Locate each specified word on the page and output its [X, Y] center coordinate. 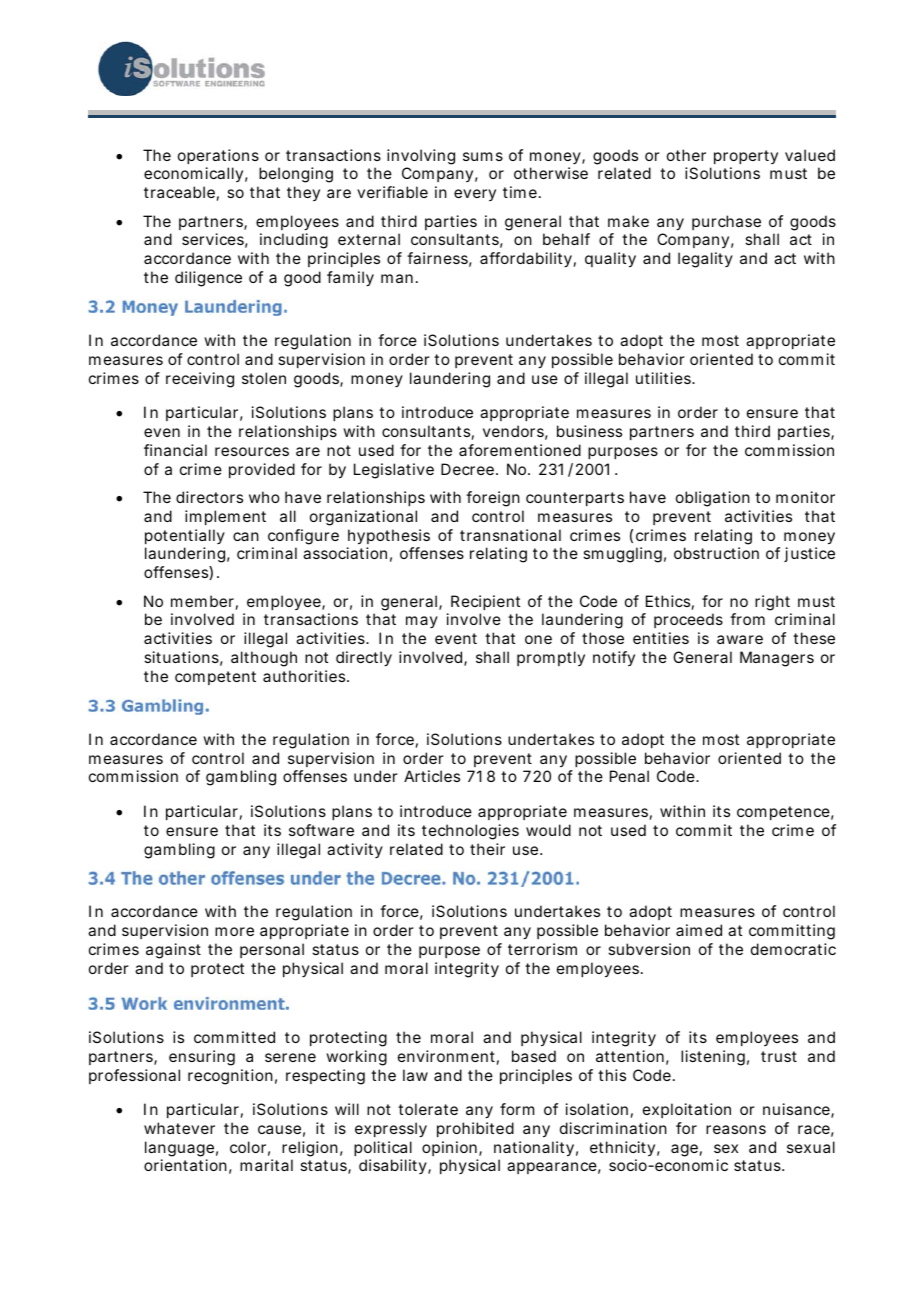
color [250, 1148]
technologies [470, 832]
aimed [699, 930]
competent [215, 678]
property [746, 157]
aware [740, 639]
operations [218, 156]
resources [252, 451]
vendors [515, 432]
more [234, 931]
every [475, 195]
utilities [665, 378]
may [422, 622]
